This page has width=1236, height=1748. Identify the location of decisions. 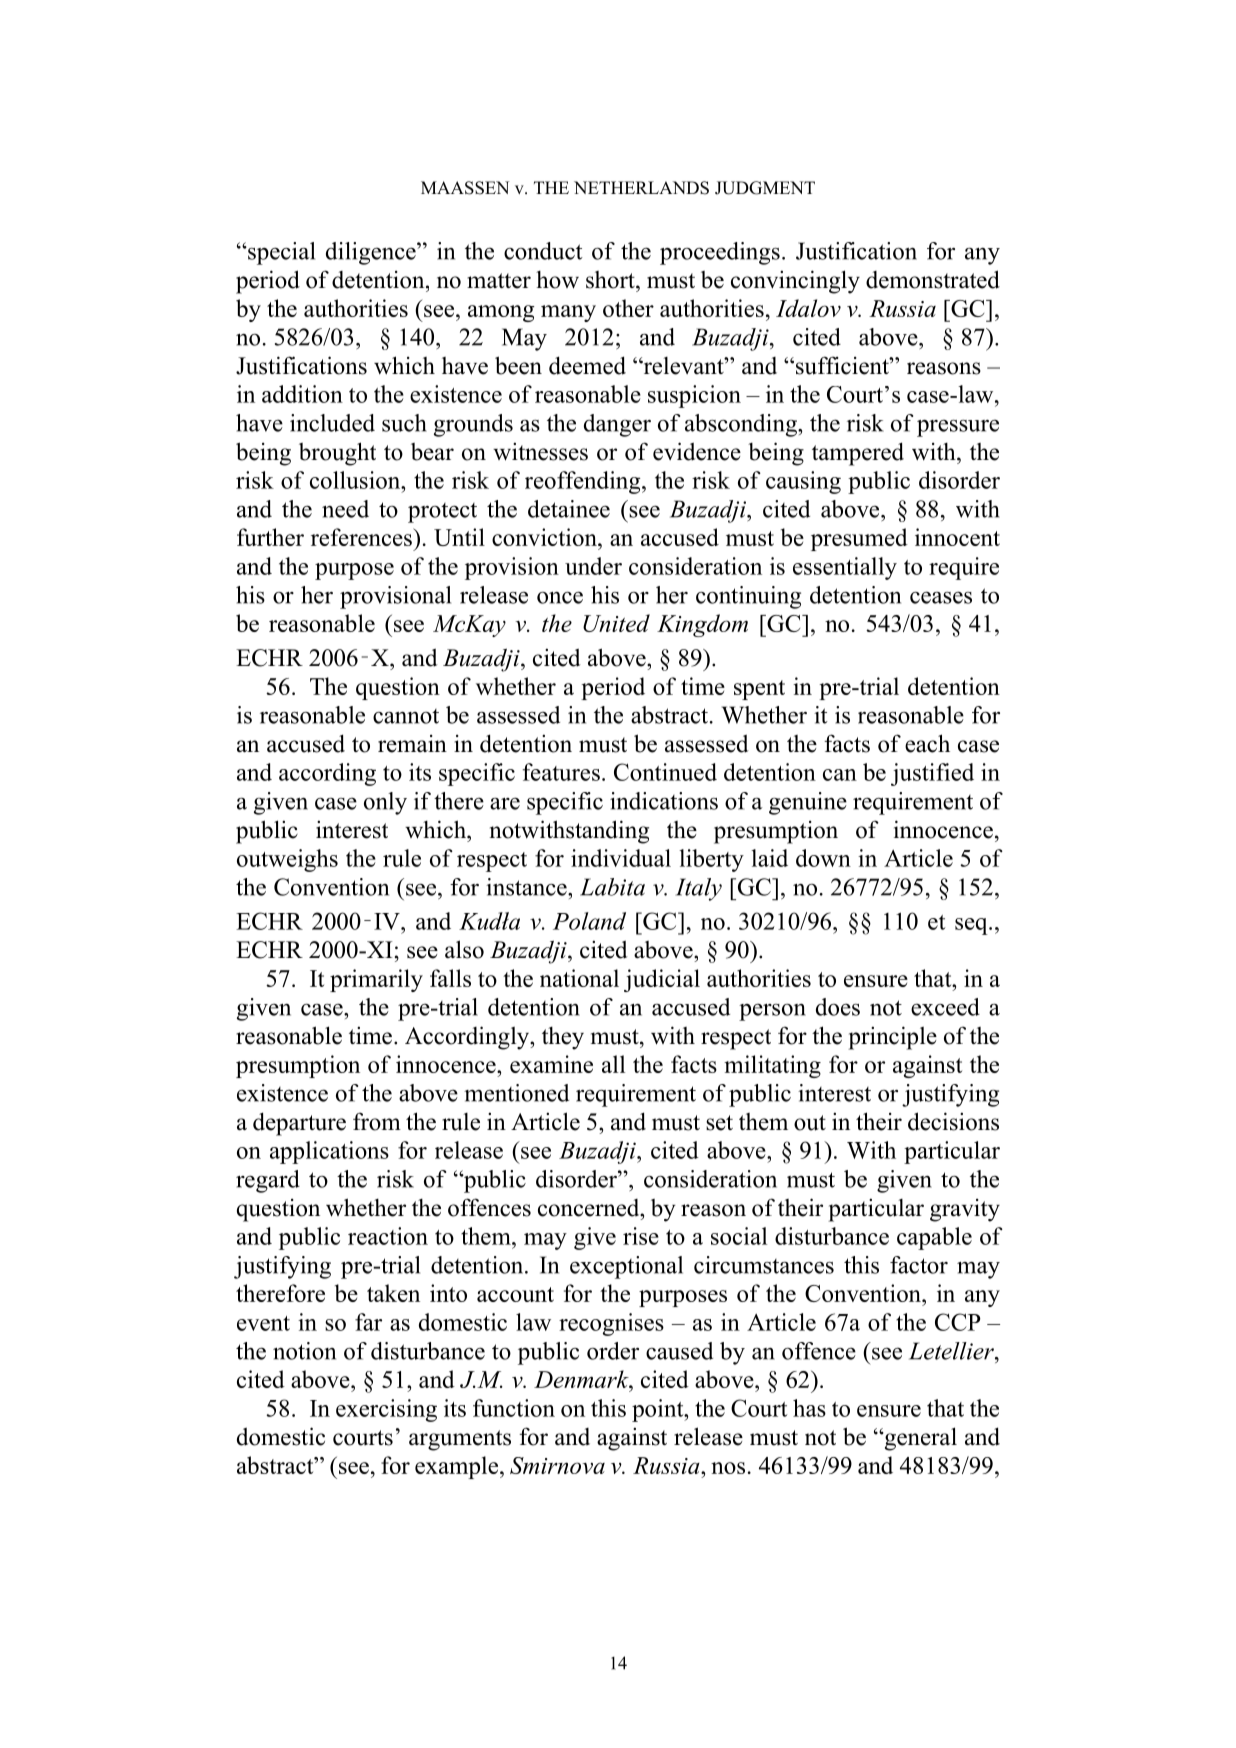
(953, 1121).
